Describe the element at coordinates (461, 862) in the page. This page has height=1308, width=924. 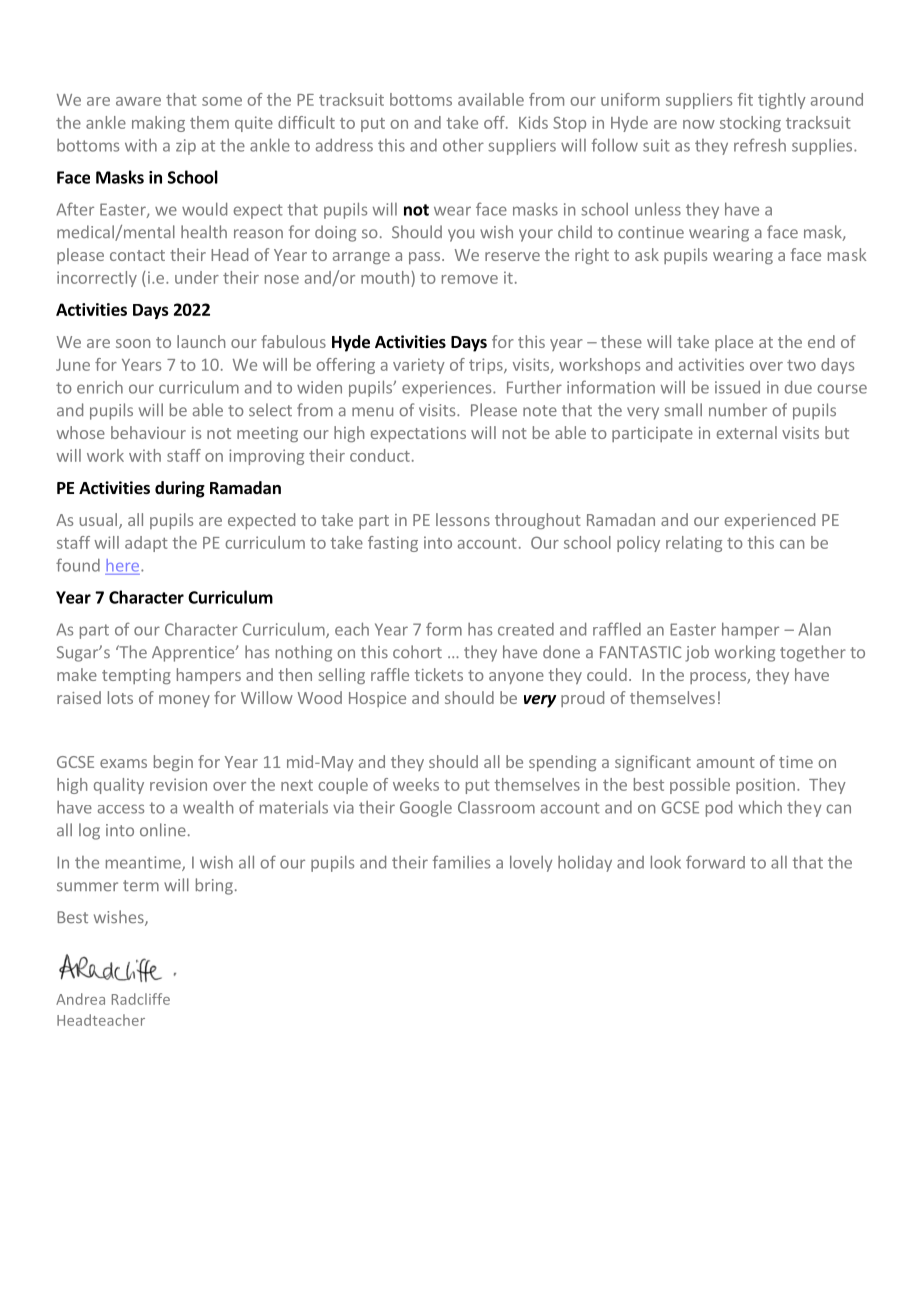
I see `families` at that location.
